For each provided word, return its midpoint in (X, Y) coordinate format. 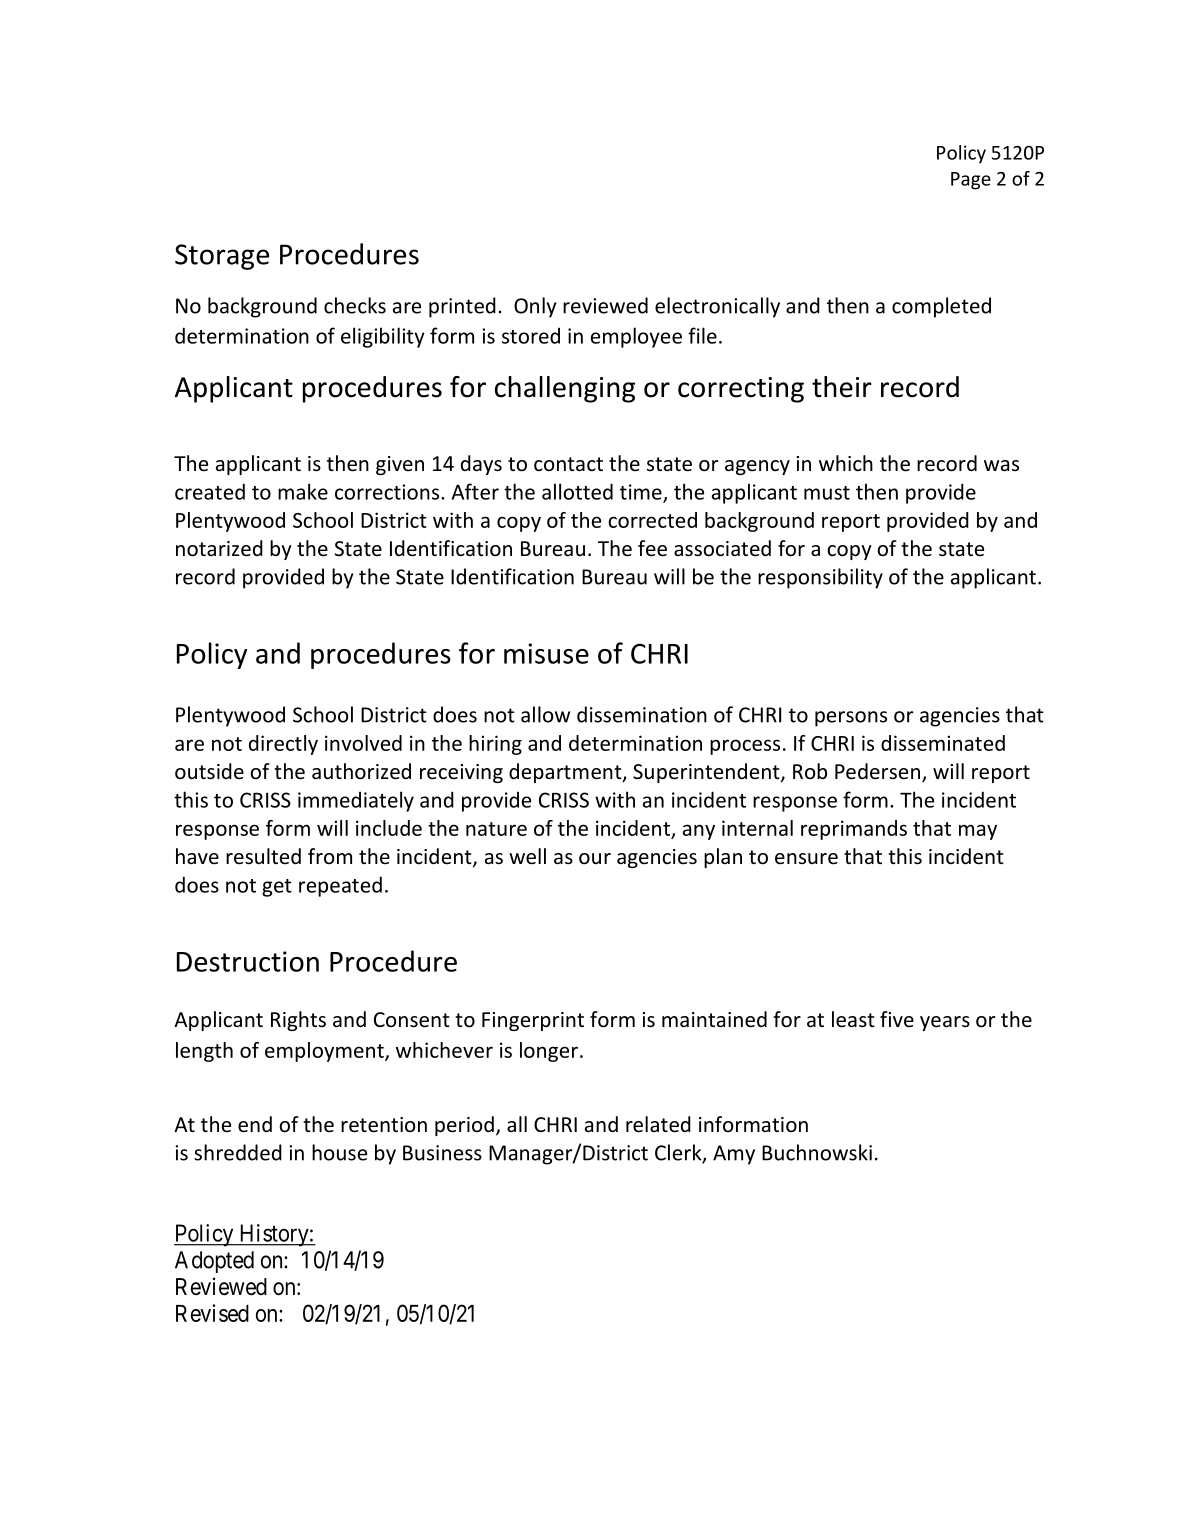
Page (971, 181)
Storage (222, 257)
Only (535, 307)
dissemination (642, 714)
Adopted (214, 1262)
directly (283, 745)
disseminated (943, 743)
